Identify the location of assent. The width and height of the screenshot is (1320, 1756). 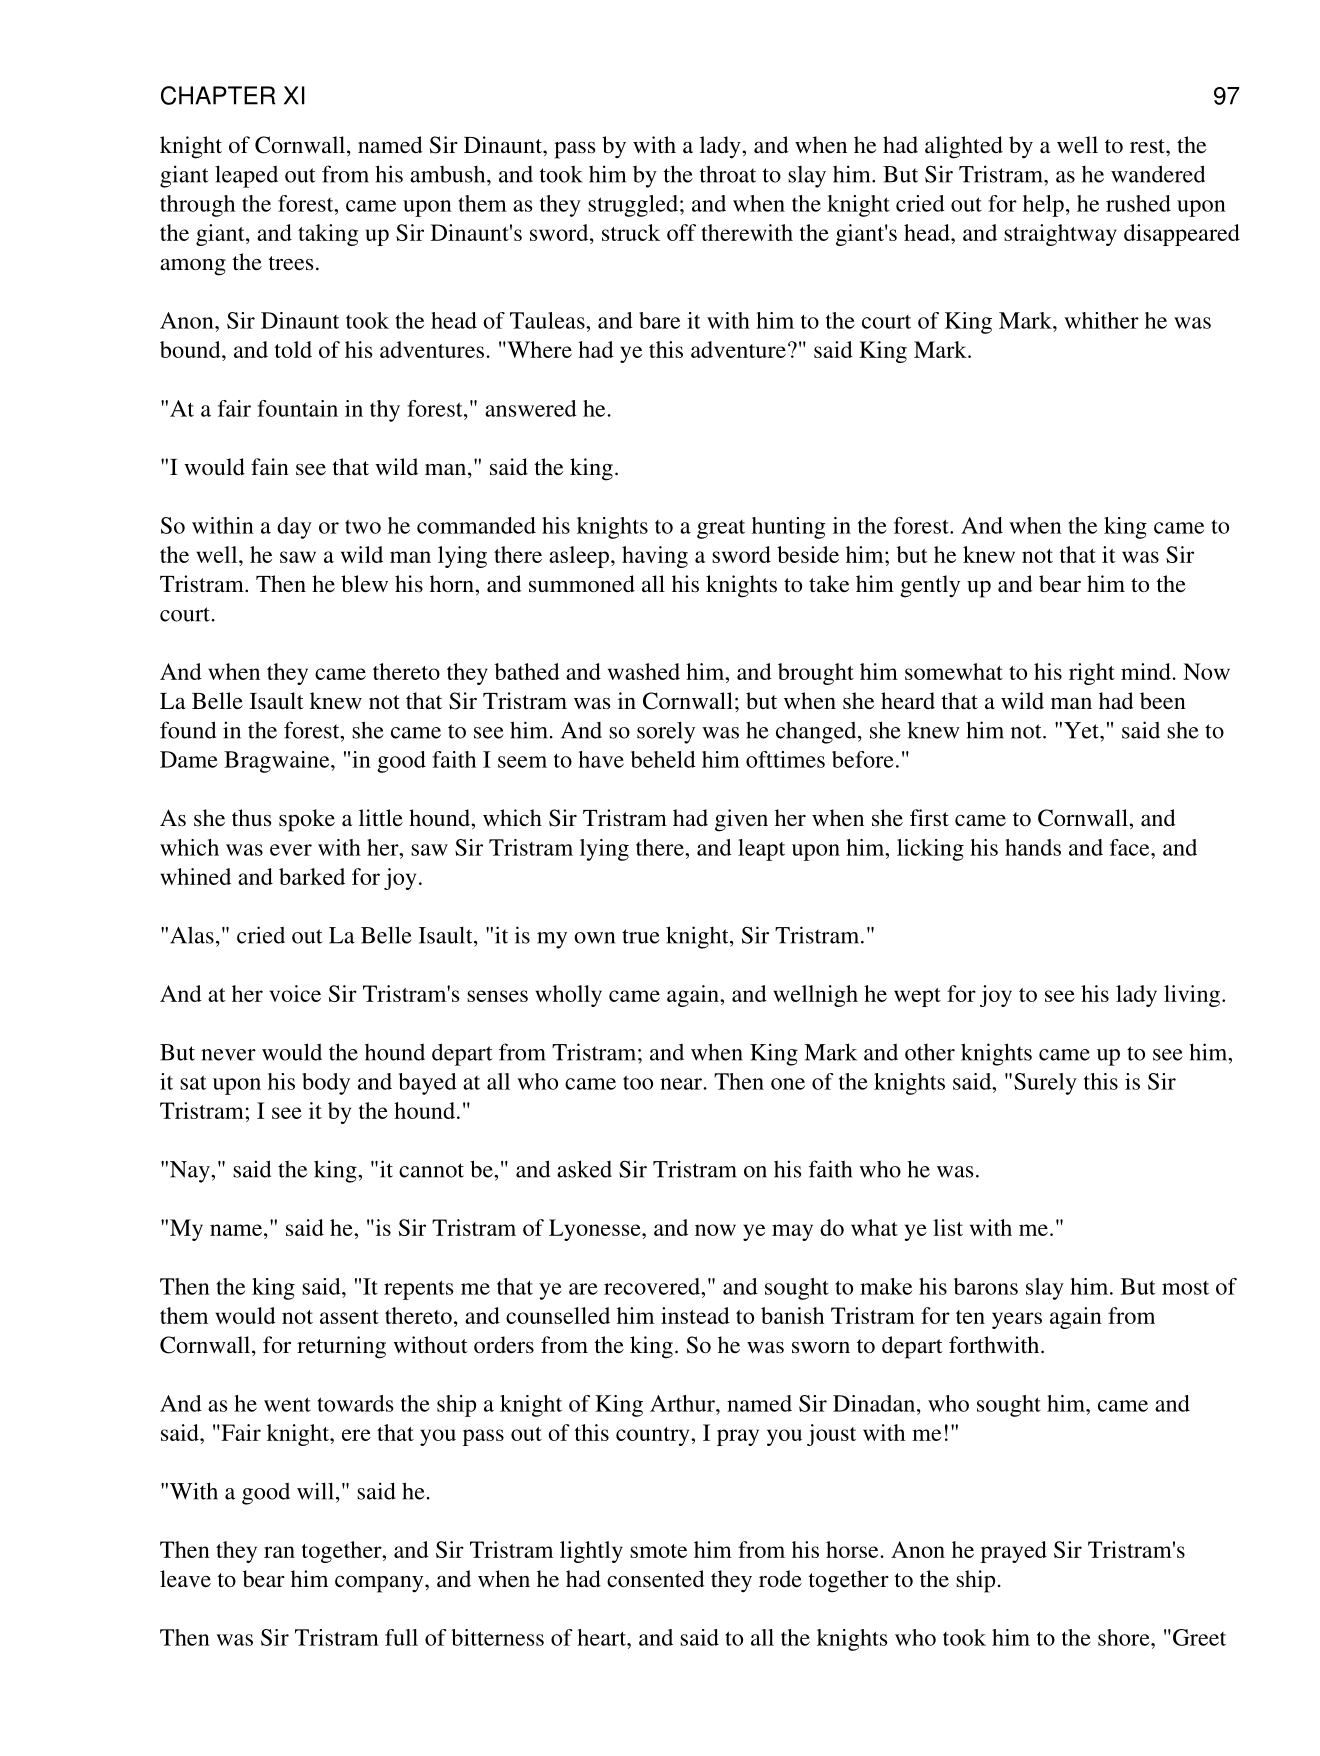
(349, 1317).
